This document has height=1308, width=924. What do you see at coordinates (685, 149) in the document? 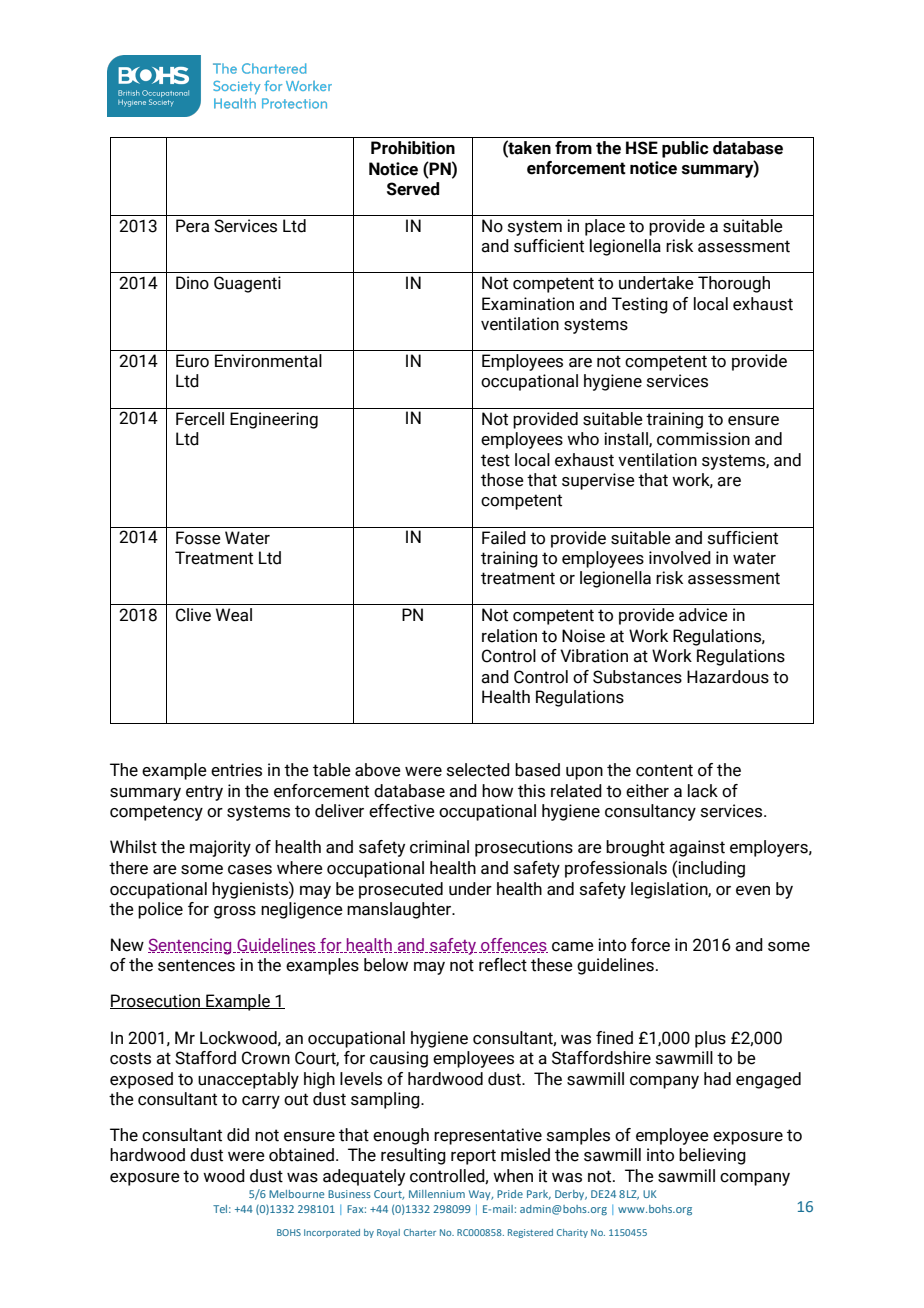
I see `public` at bounding box center [685, 149].
